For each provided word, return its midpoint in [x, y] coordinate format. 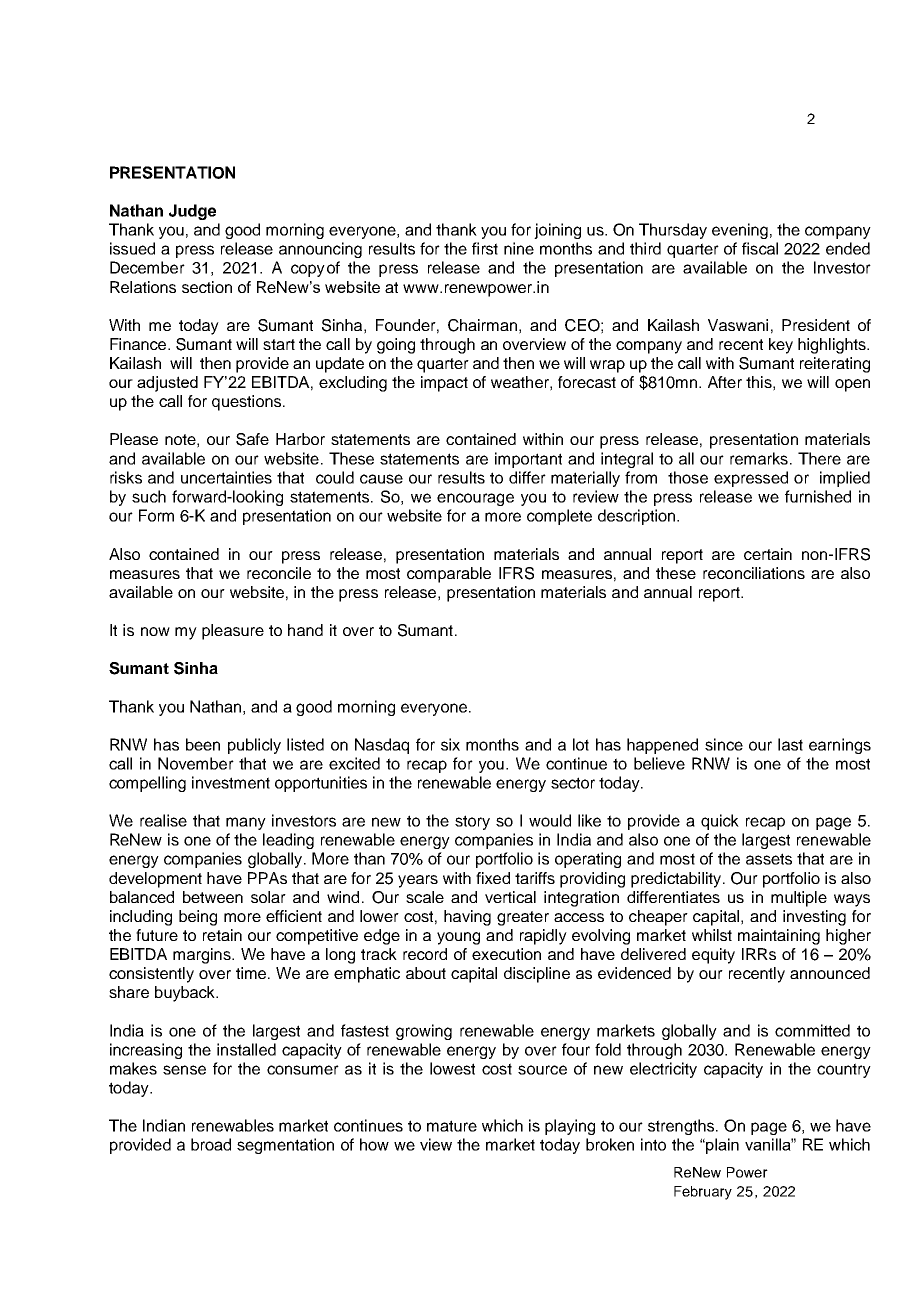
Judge [192, 212]
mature [452, 1126]
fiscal [760, 248]
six [450, 744]
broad [211, 1144]
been [203, 744]
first [485, 248]
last [790, 744]
